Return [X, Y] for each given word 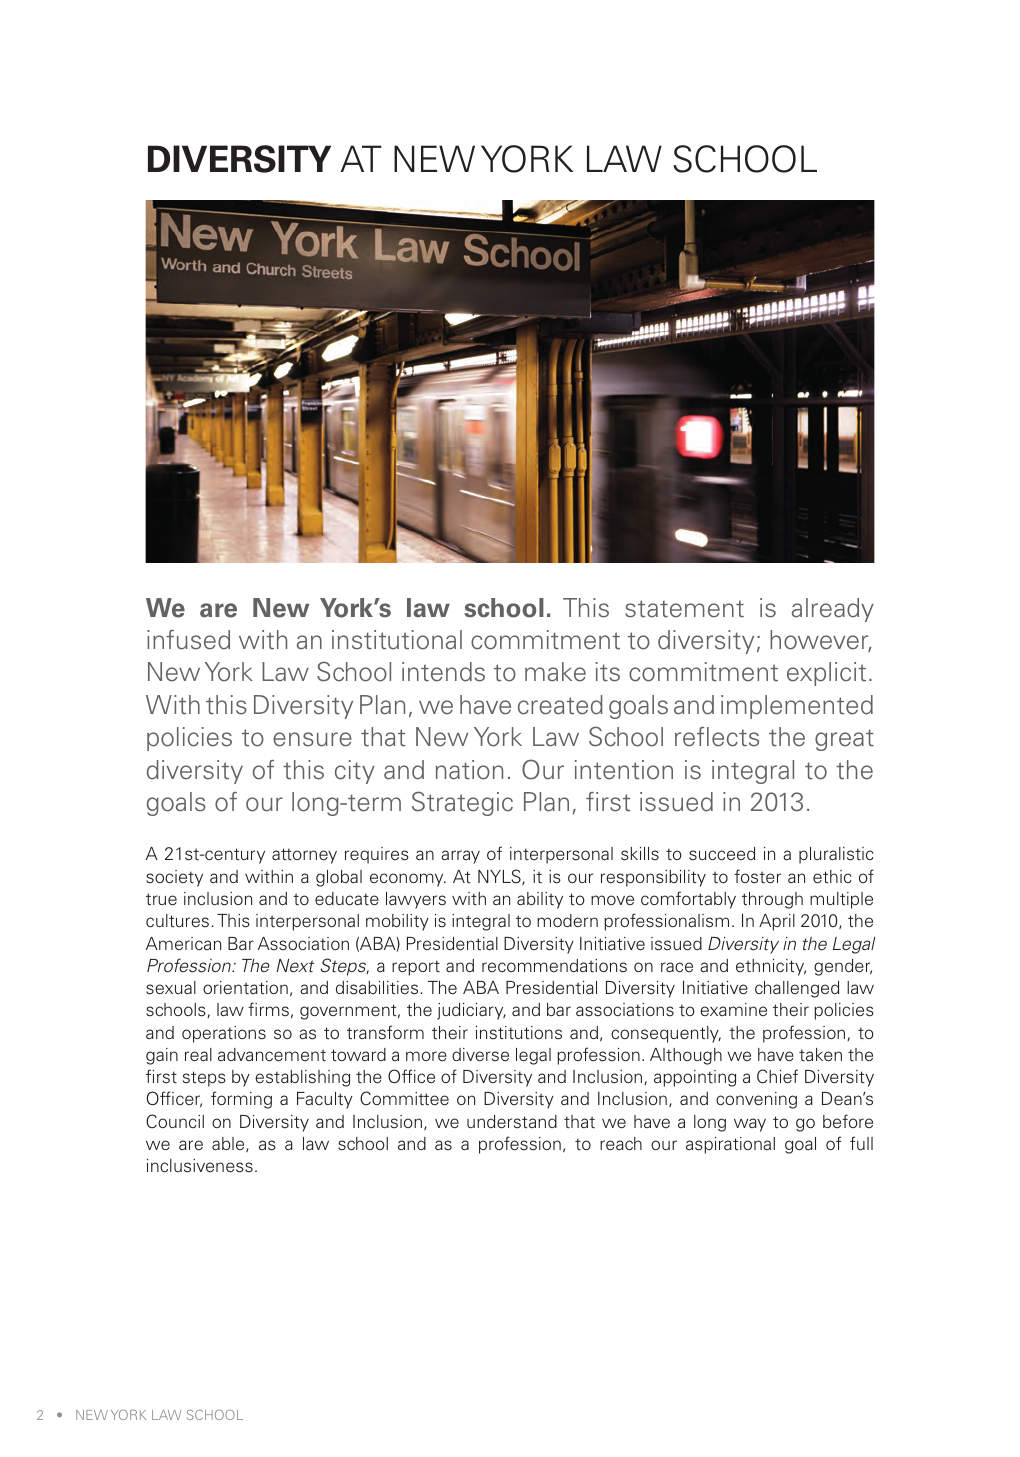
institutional [397, 640]
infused [188, 640]
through [772, 900]
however [820, 641]
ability [540, 900]
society [174, 878]
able [229, 1144]
